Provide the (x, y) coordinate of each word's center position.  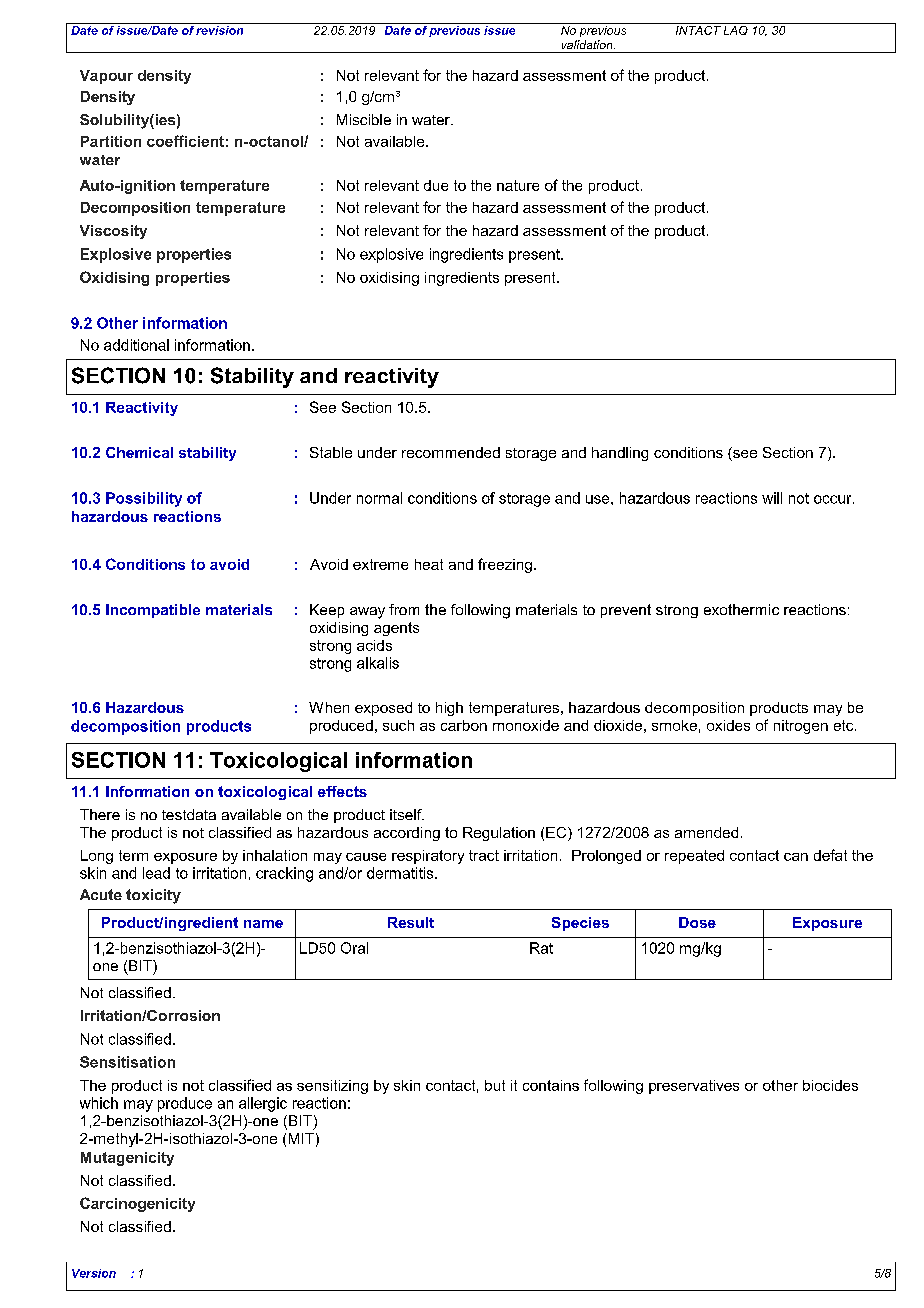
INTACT (698, 29)
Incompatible (153, 611)
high (449, 709)
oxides (728, 725)
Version (94, 1273)
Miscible (364, 119)
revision (220, 29)
